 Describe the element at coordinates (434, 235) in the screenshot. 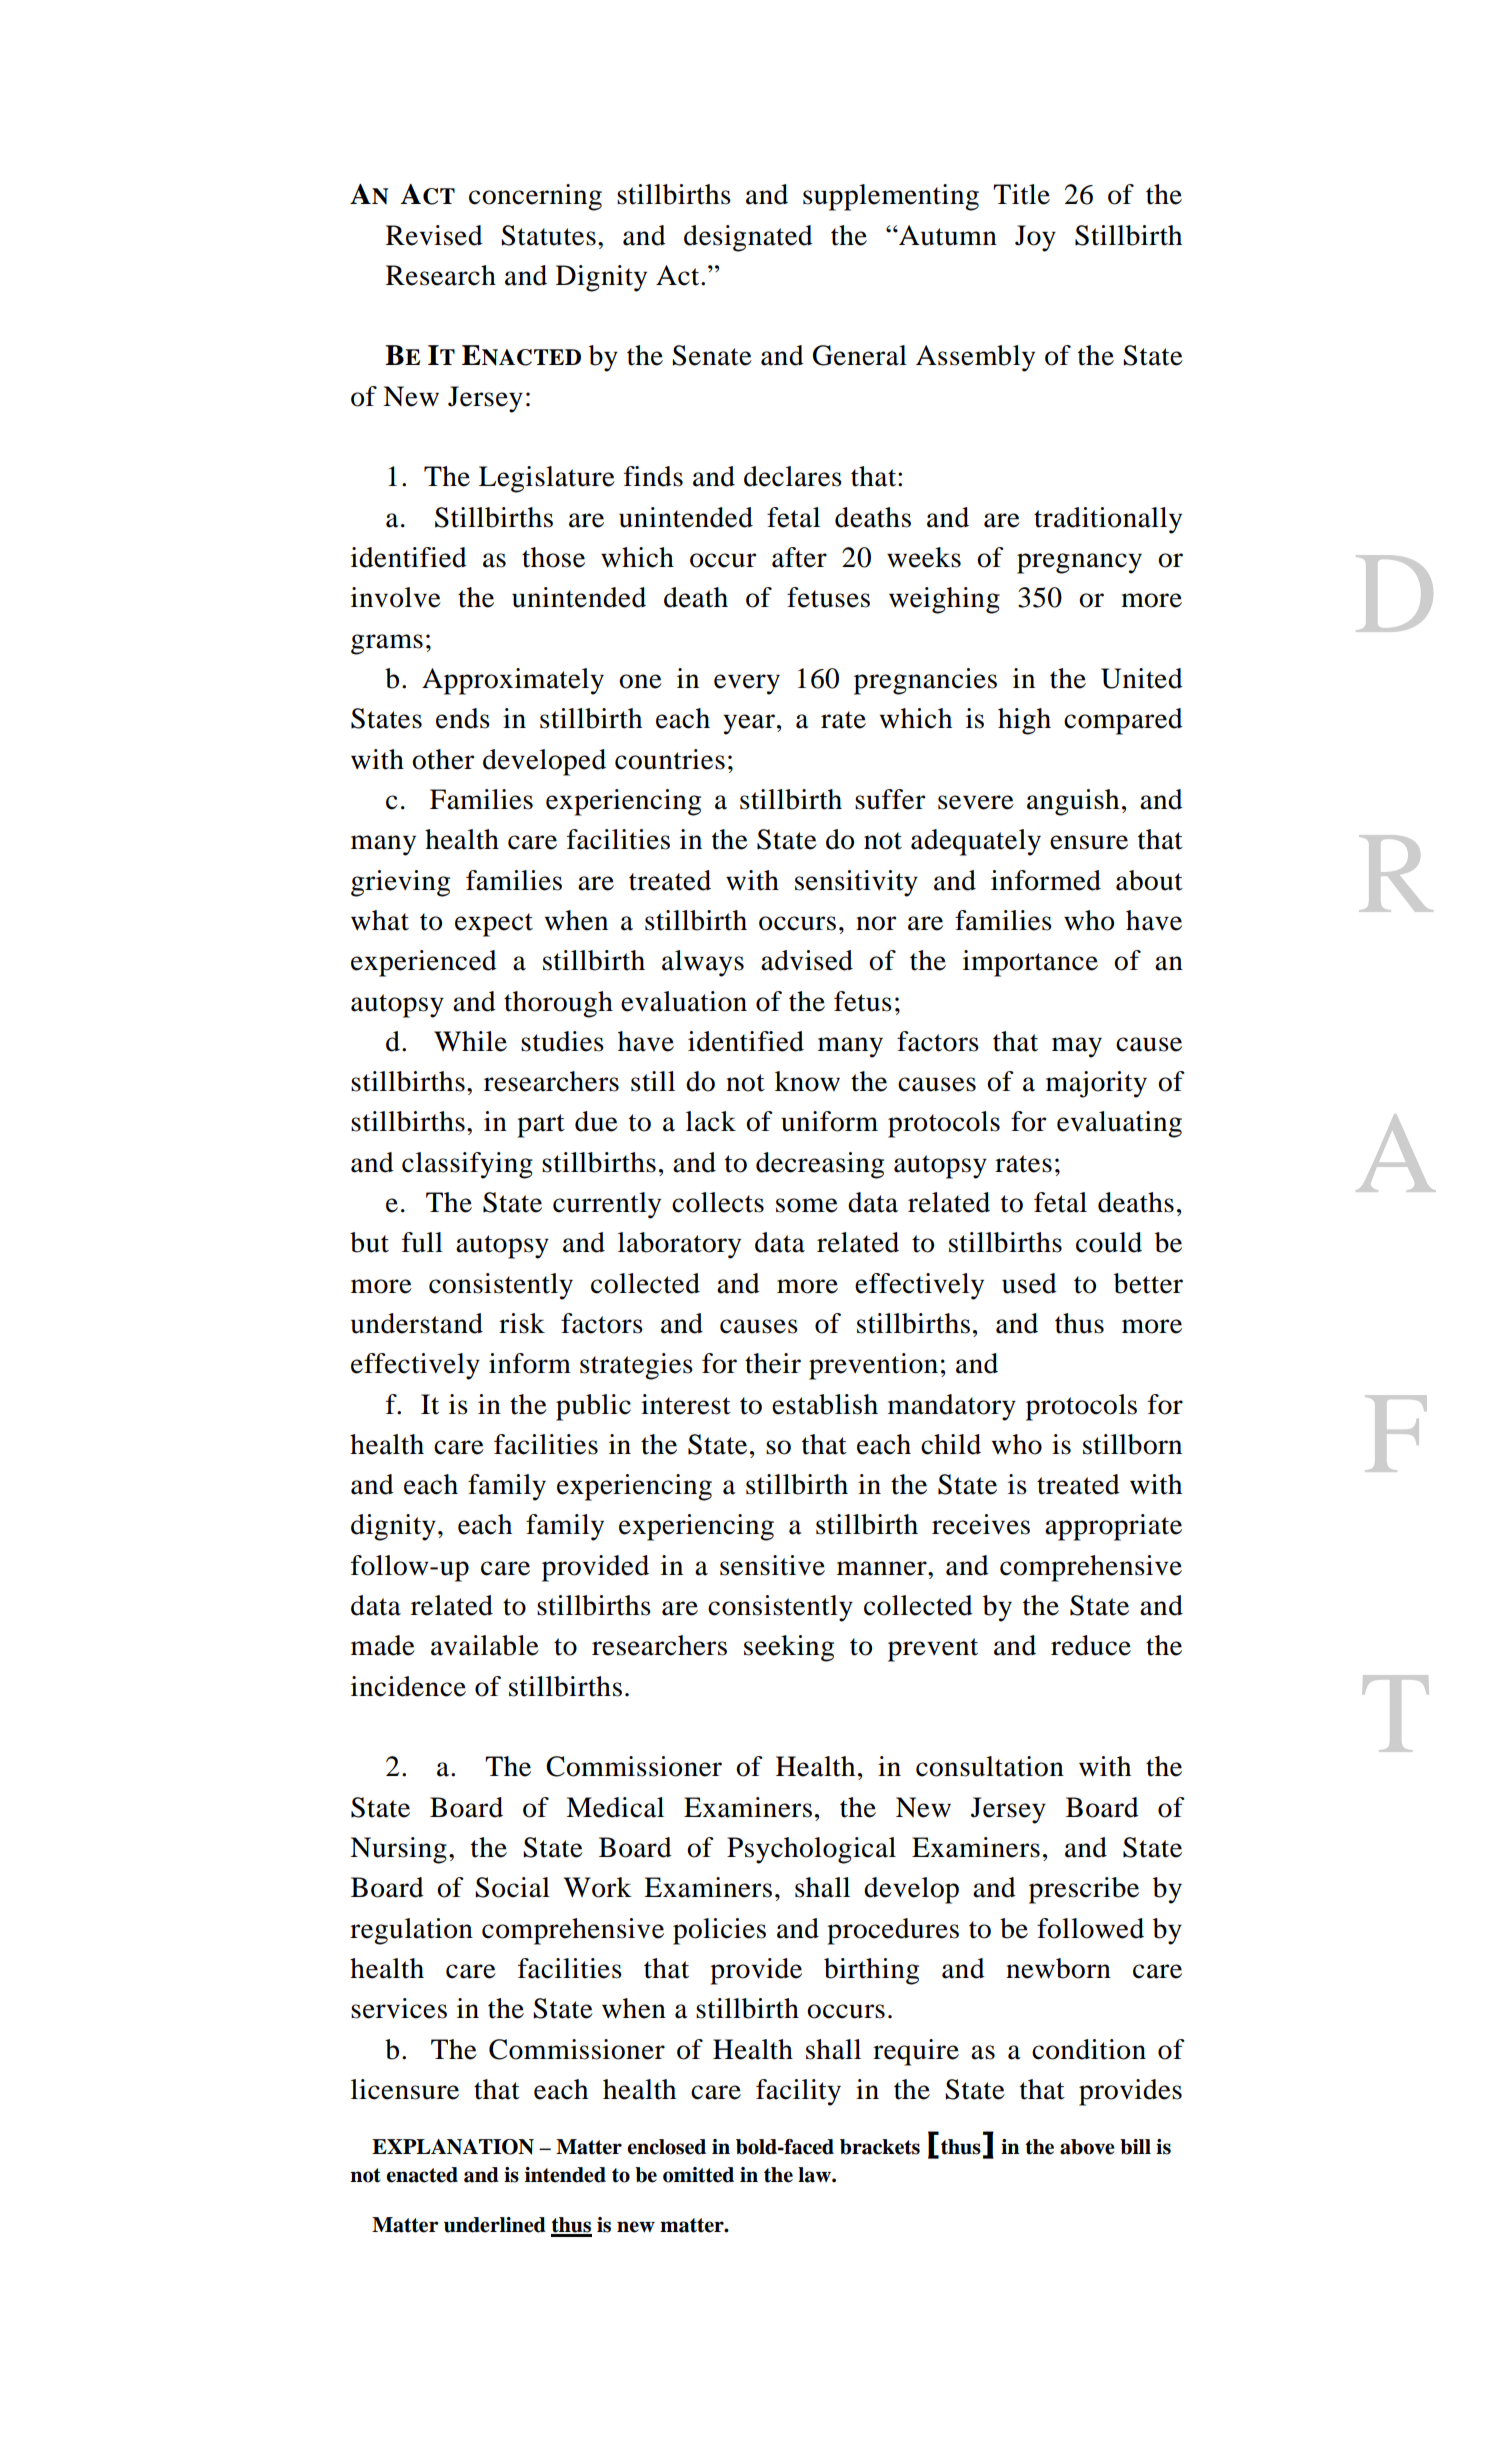

I see `Revised` at that location.
